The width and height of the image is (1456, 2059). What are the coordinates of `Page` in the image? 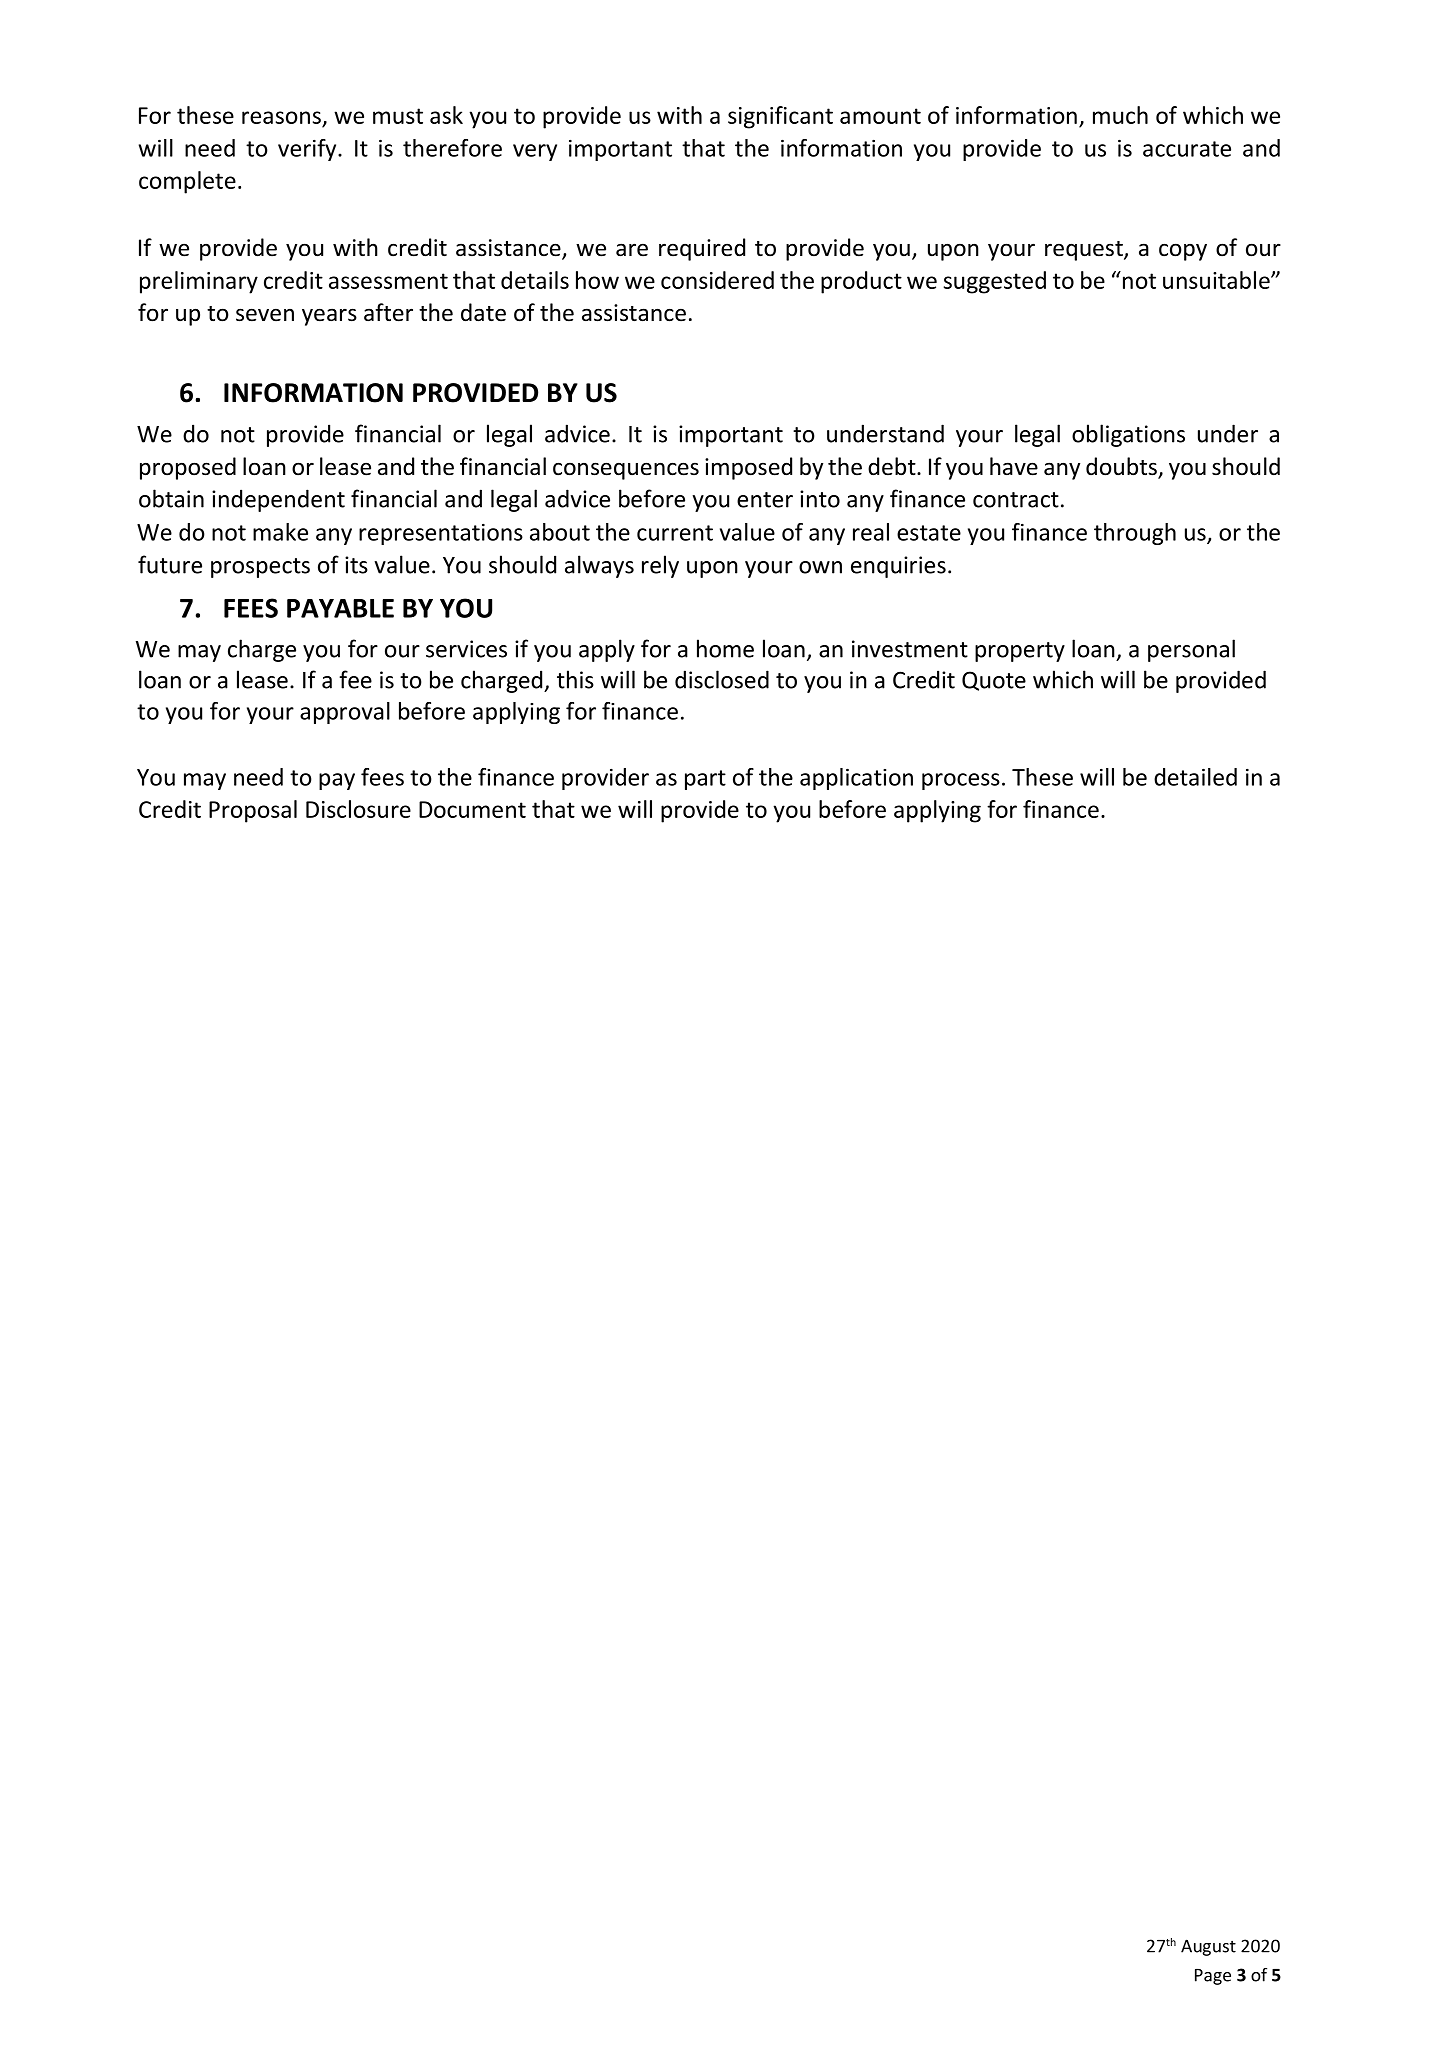 It's located at (1213, 1977).
